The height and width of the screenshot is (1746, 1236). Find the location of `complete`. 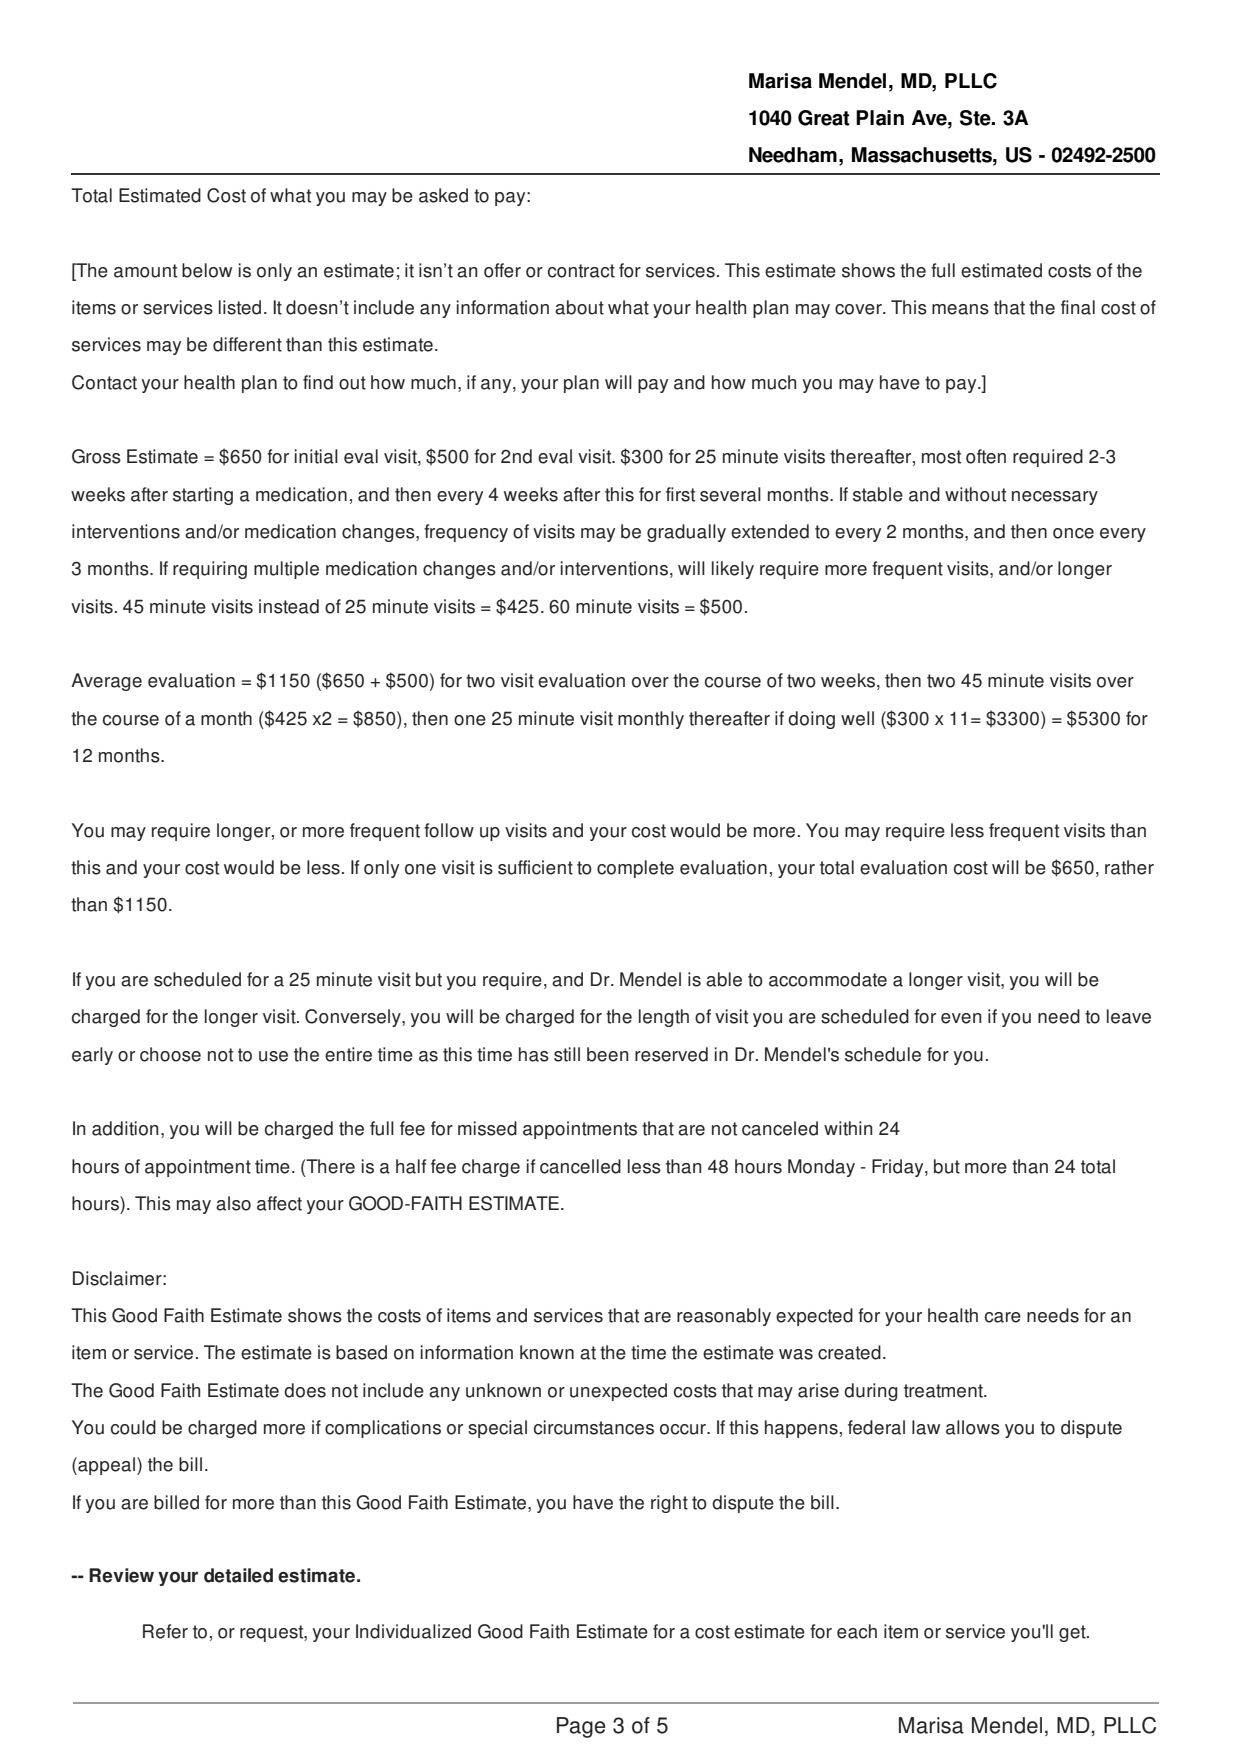

complete is located at coordinates (635, 869).
